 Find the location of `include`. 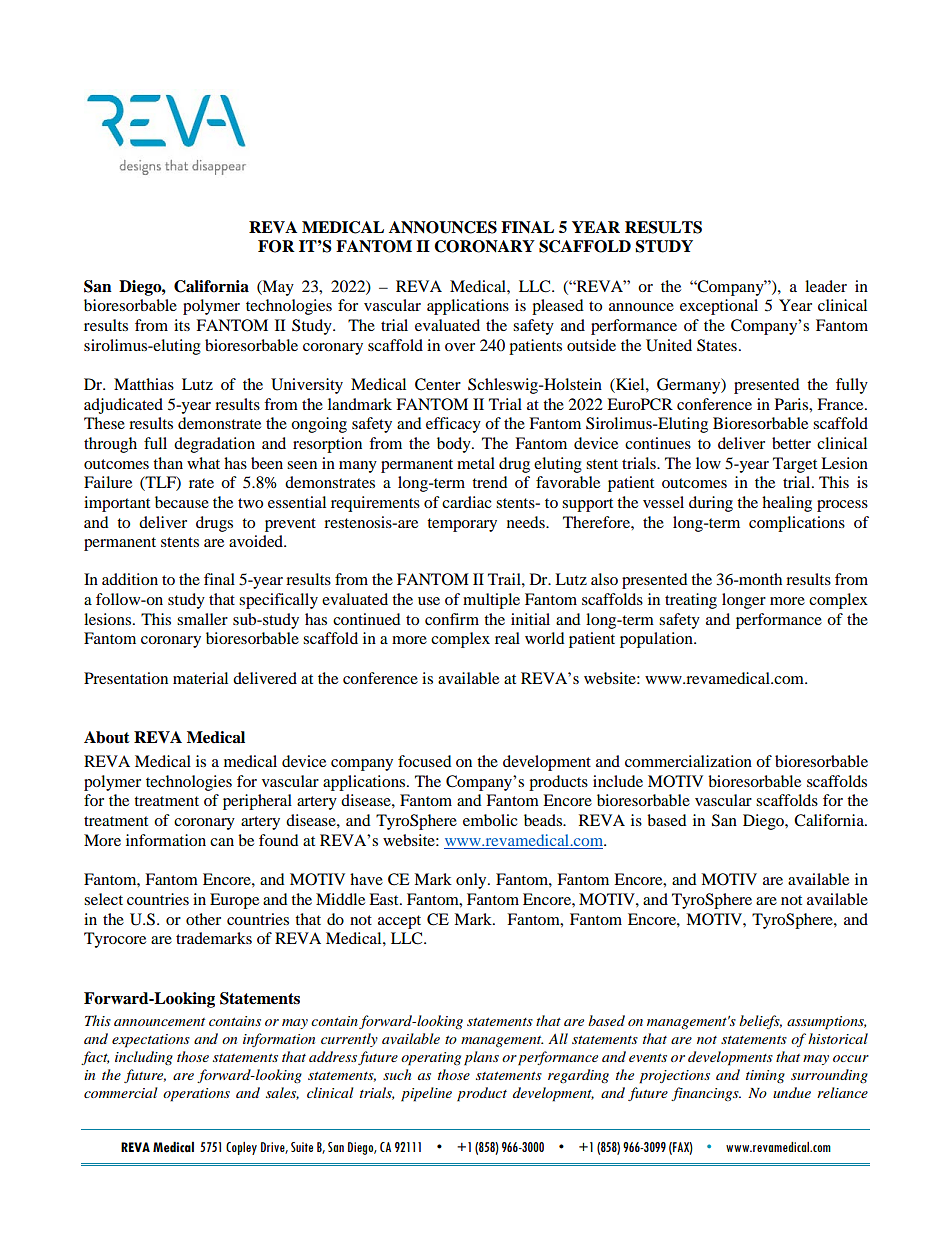

include is located at coordinates (618, 781).
